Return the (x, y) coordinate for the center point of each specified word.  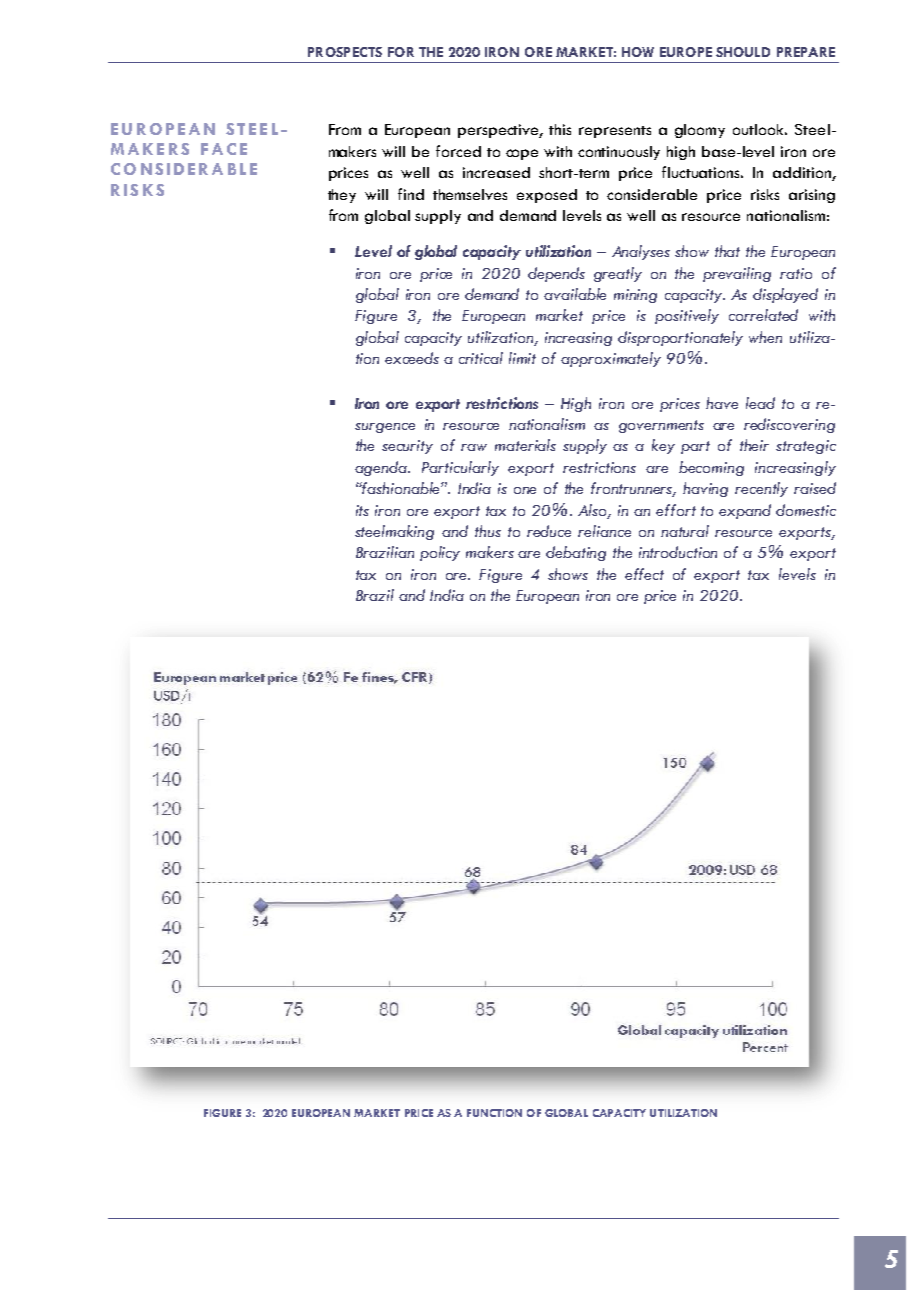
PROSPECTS (345, 52)
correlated (763, 315)
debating (576, 553)
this (560, 129)
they (342, 196)
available (575, 294)
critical (481, 358)
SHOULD (743, 52)
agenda (382, 468)
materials (525, 445)
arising (812, 196)
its (362, 510)
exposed (547, 196)
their (754, 445)
